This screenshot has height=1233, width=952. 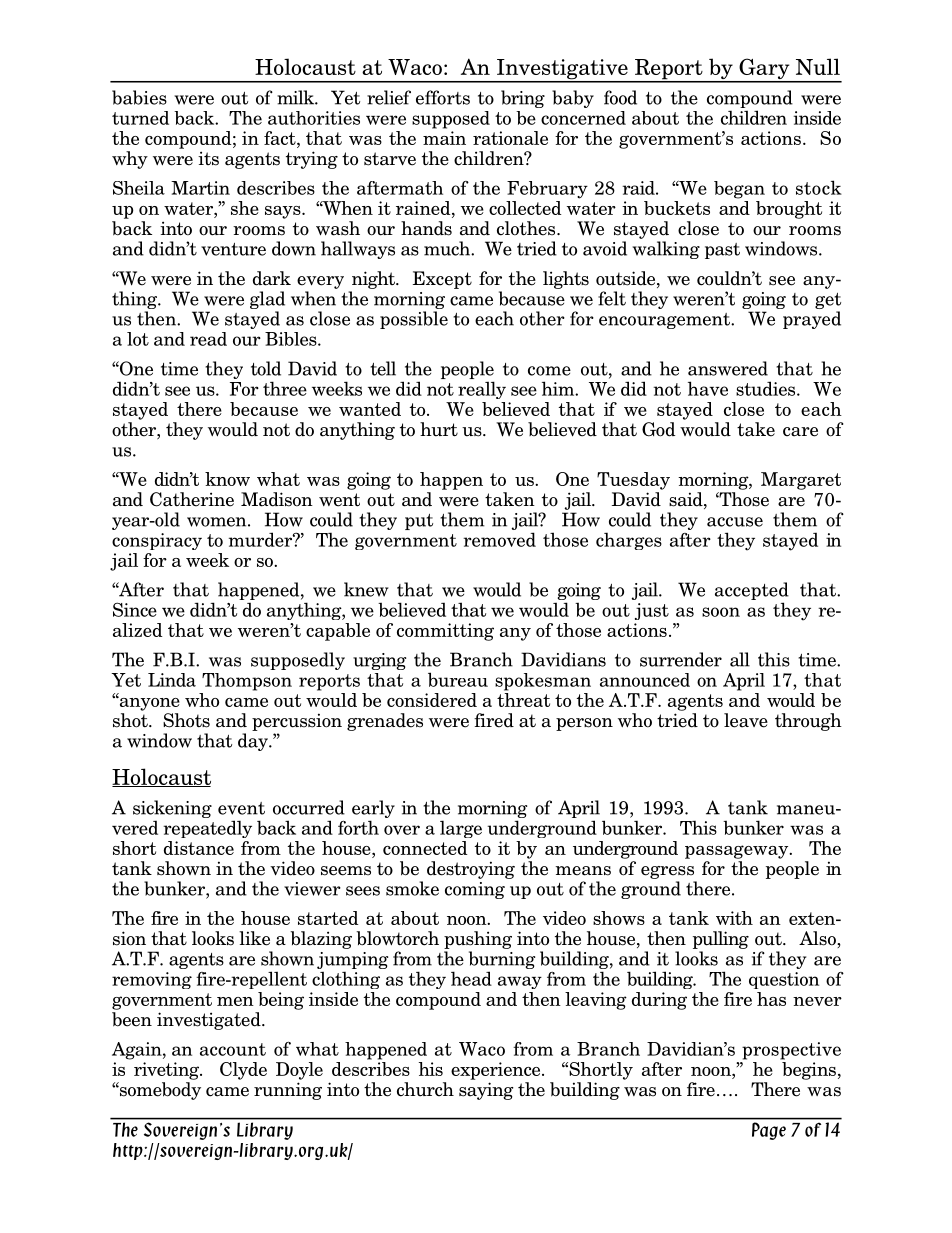 What do you see at coordinates (486, 1091) in the screenshot?
I see `saying` at bounding box center [486, 1091].
